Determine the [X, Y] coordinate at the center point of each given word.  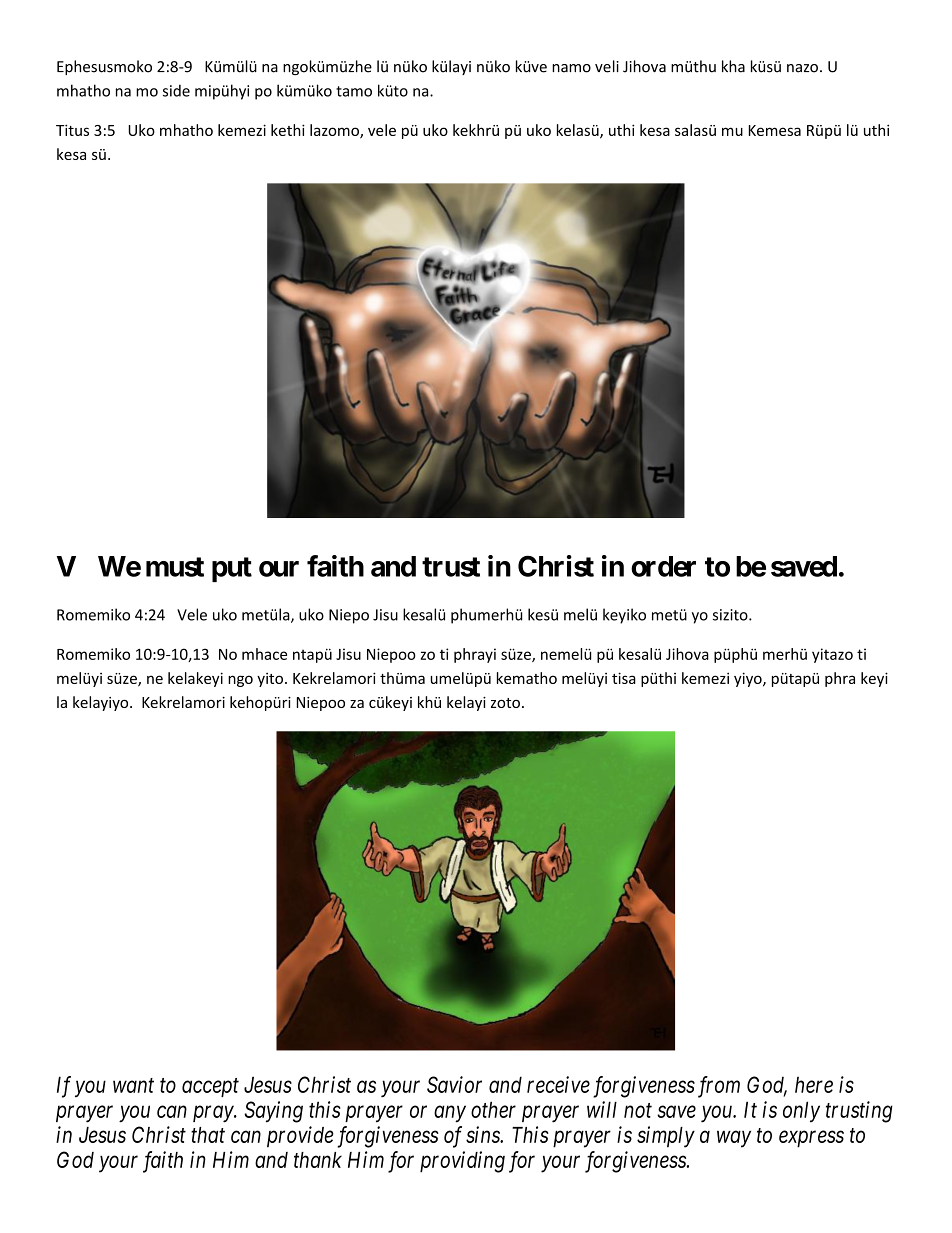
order [663, 566]
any [450, 1114]
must [175, 567]
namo [571, 68]
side [176, 90]
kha [733, 66]
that [208, 1135]
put [232, 569]
